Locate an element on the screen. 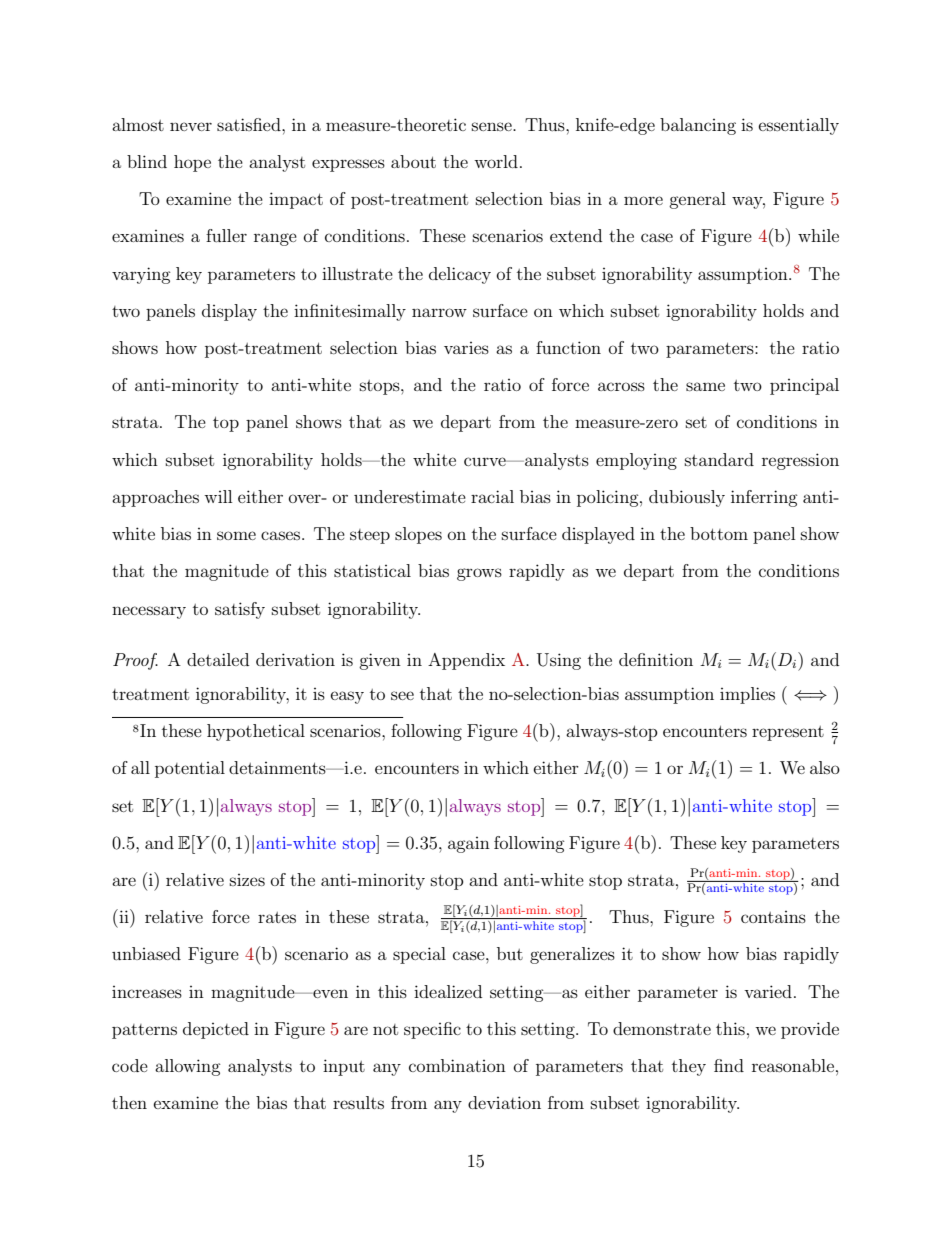 Image resolution: width=952 pixels, height=1233 pixels. allowing is located at coordinates (188, 1067).
